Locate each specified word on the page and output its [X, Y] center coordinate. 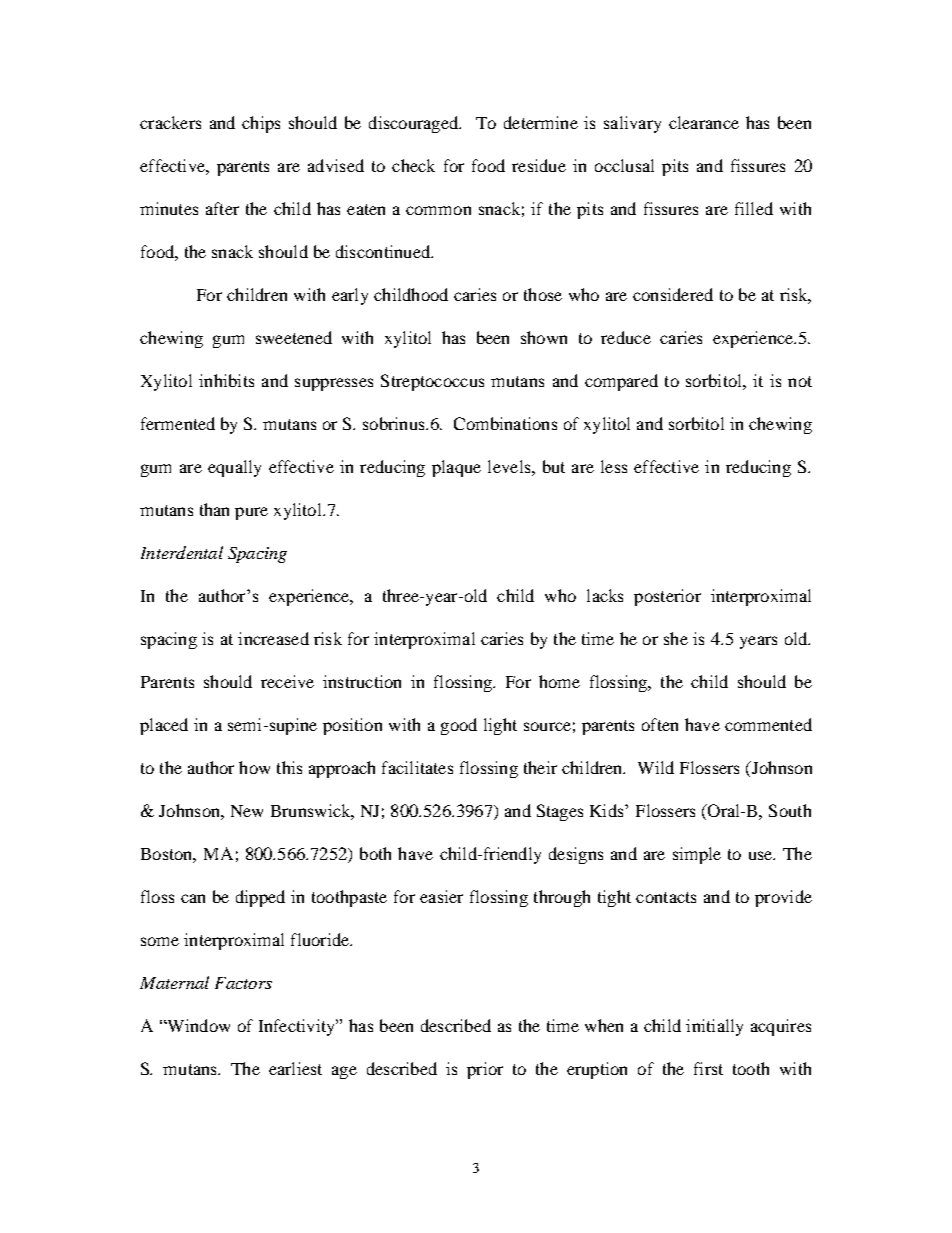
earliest [295, 1068]
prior [485, 1070]
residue [539, 165]
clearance [704, 122]
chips [261, 124]
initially [714, 1027]
